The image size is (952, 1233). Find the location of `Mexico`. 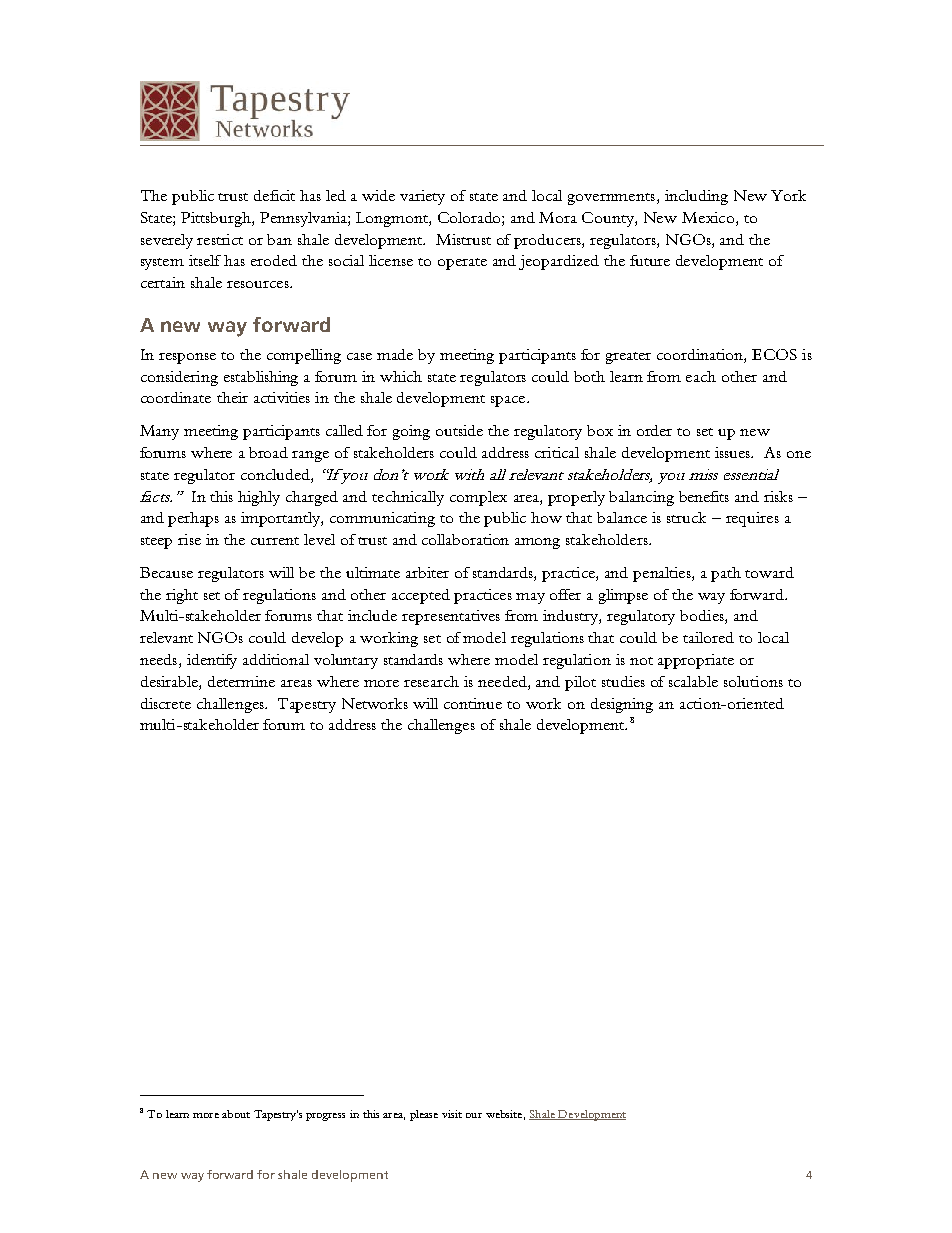

Mexico is located at coordinates (708, 217).
